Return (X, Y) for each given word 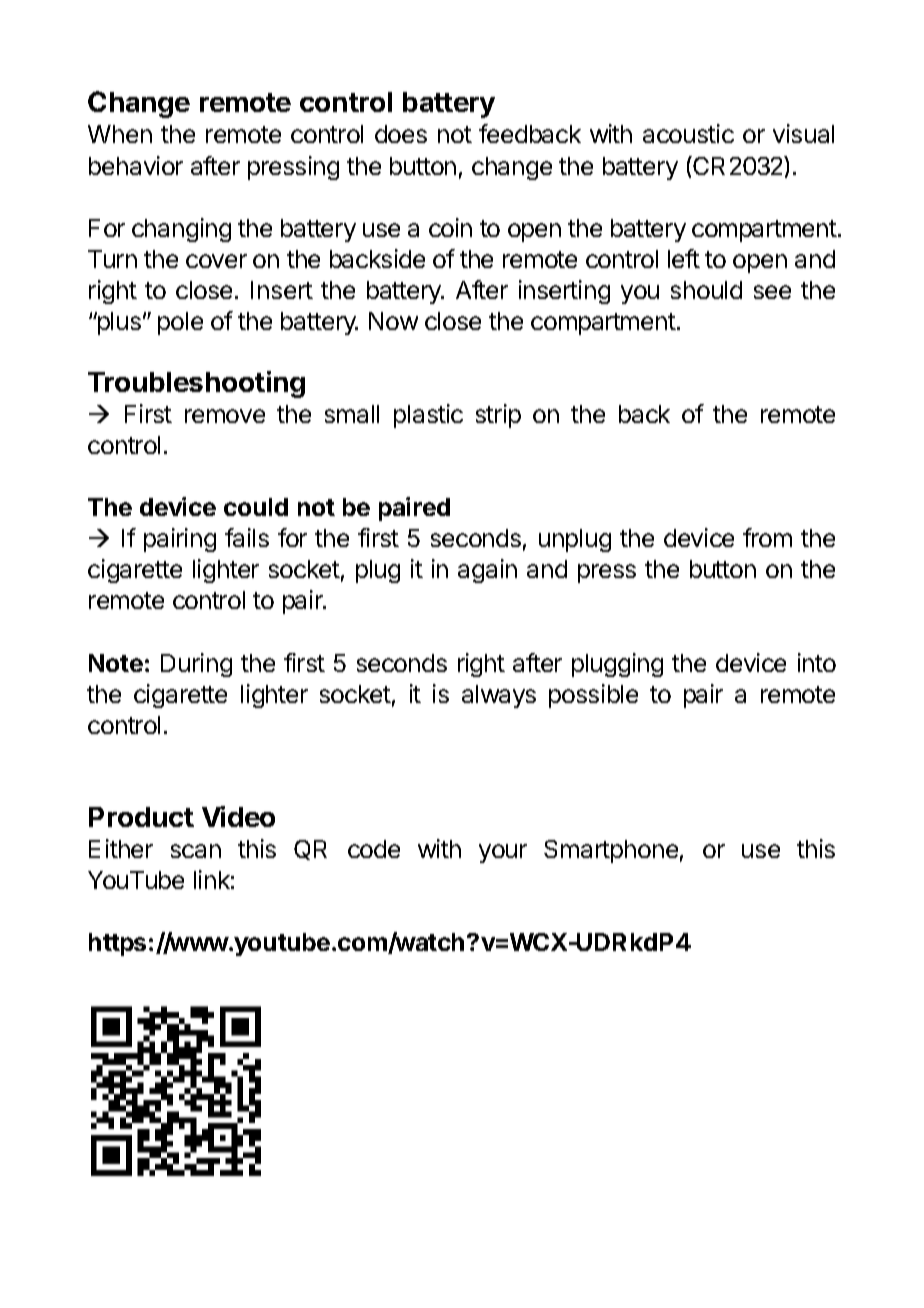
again (487, 571)
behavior (136, 165)
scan (196, 851)
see (772, 292)
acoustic (688, 133)
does (401, 134)
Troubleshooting (196, 384)
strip (498, 416)
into (817, 662)
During (196, 665)
